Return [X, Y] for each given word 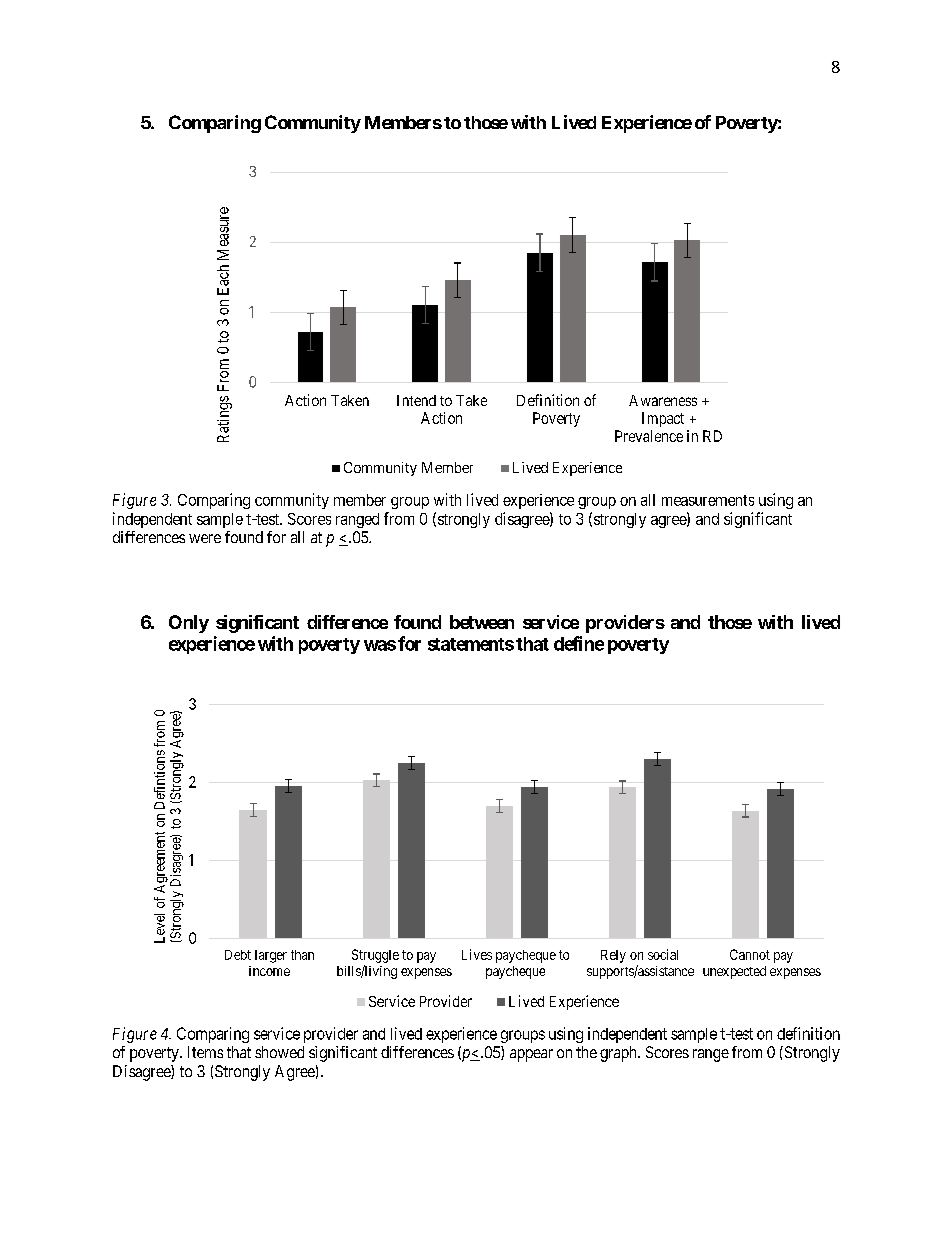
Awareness [663, 400]
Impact [663, 419]
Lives [477, 954]
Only [189, 624]
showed [279, 1052]
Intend [416, 400]
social [663, 954]
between [482, 622]
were [205, 538]
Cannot [750, 954]
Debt [238, 955]
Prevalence [649, 436]
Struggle [375, 956]
